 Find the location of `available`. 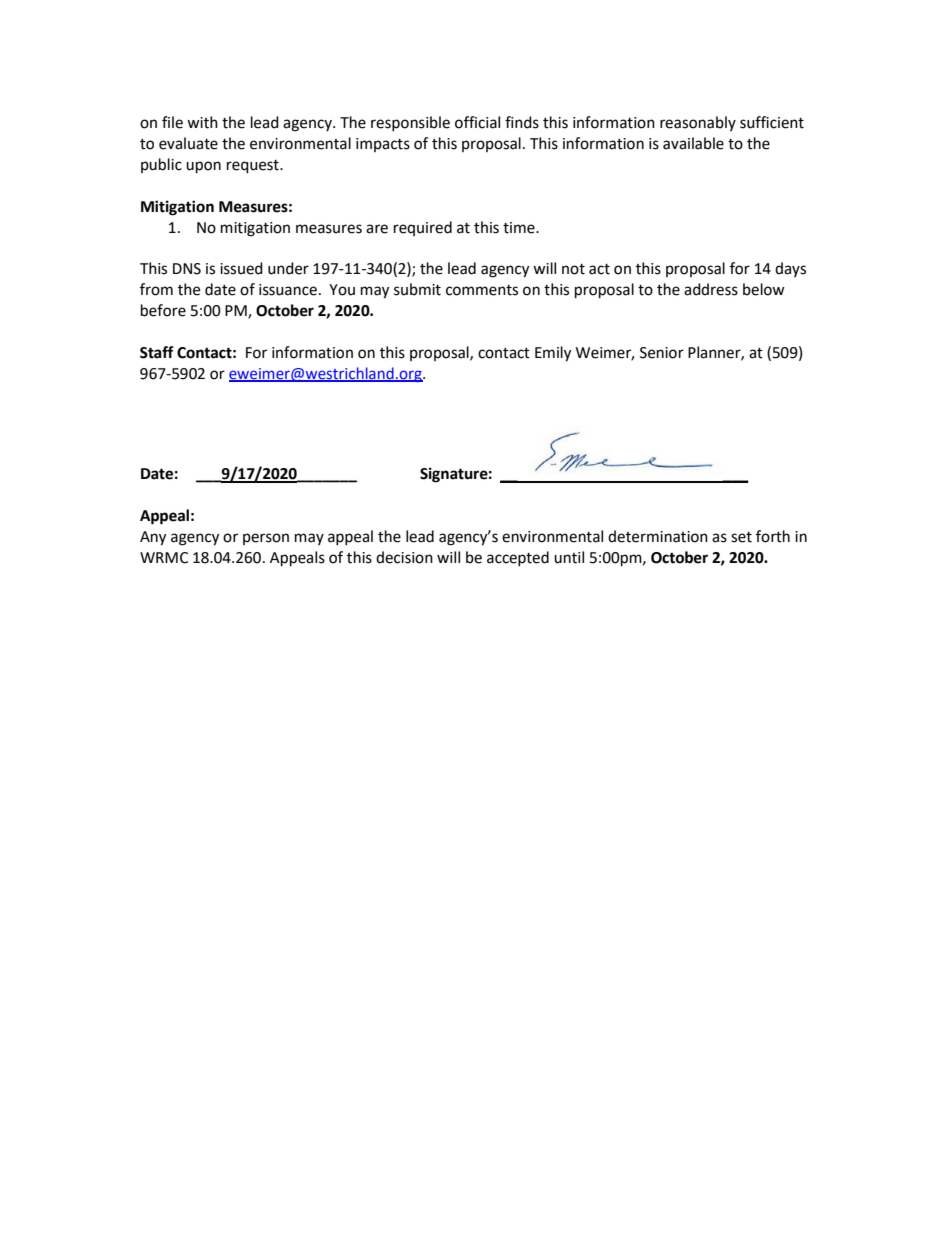

available is located at coordinates (693, 143).
